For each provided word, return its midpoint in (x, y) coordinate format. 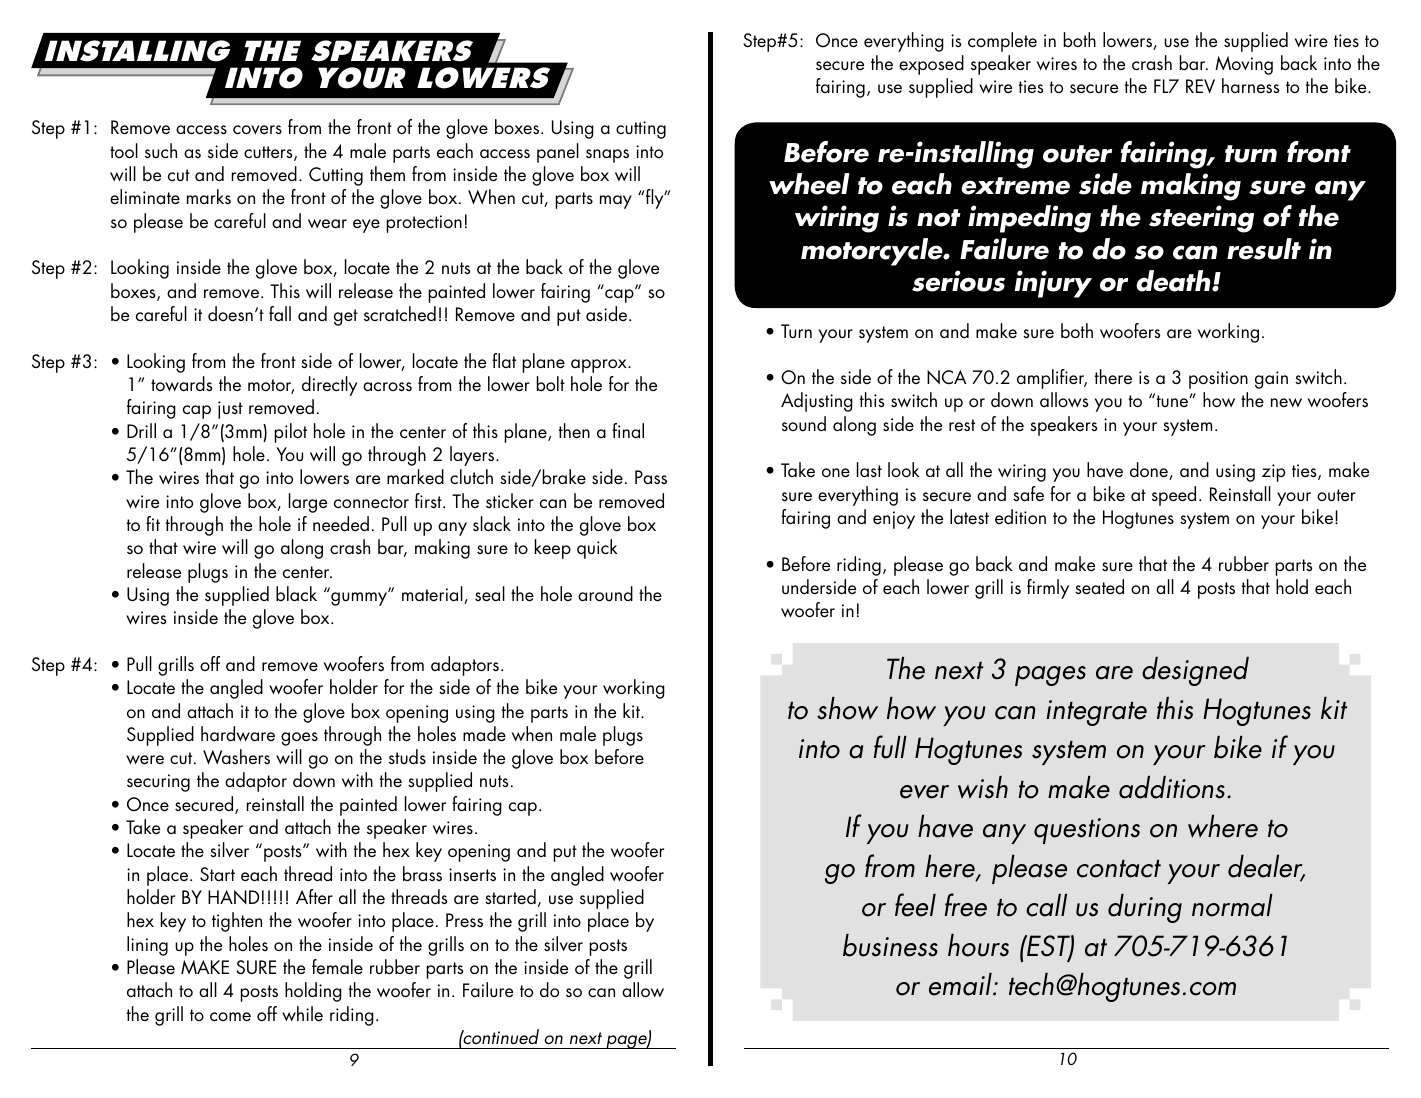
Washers (236, 756)
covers (257, 130)
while (302, 1013)
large (308, 503)
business (890, 945)
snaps (607, 156)
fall (280, 313)
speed (1174, 496)
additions (1172, 787)
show (847, 708)
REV (1200, 86)
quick (597, 549)
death (1174, 281)
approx (600, 366)
